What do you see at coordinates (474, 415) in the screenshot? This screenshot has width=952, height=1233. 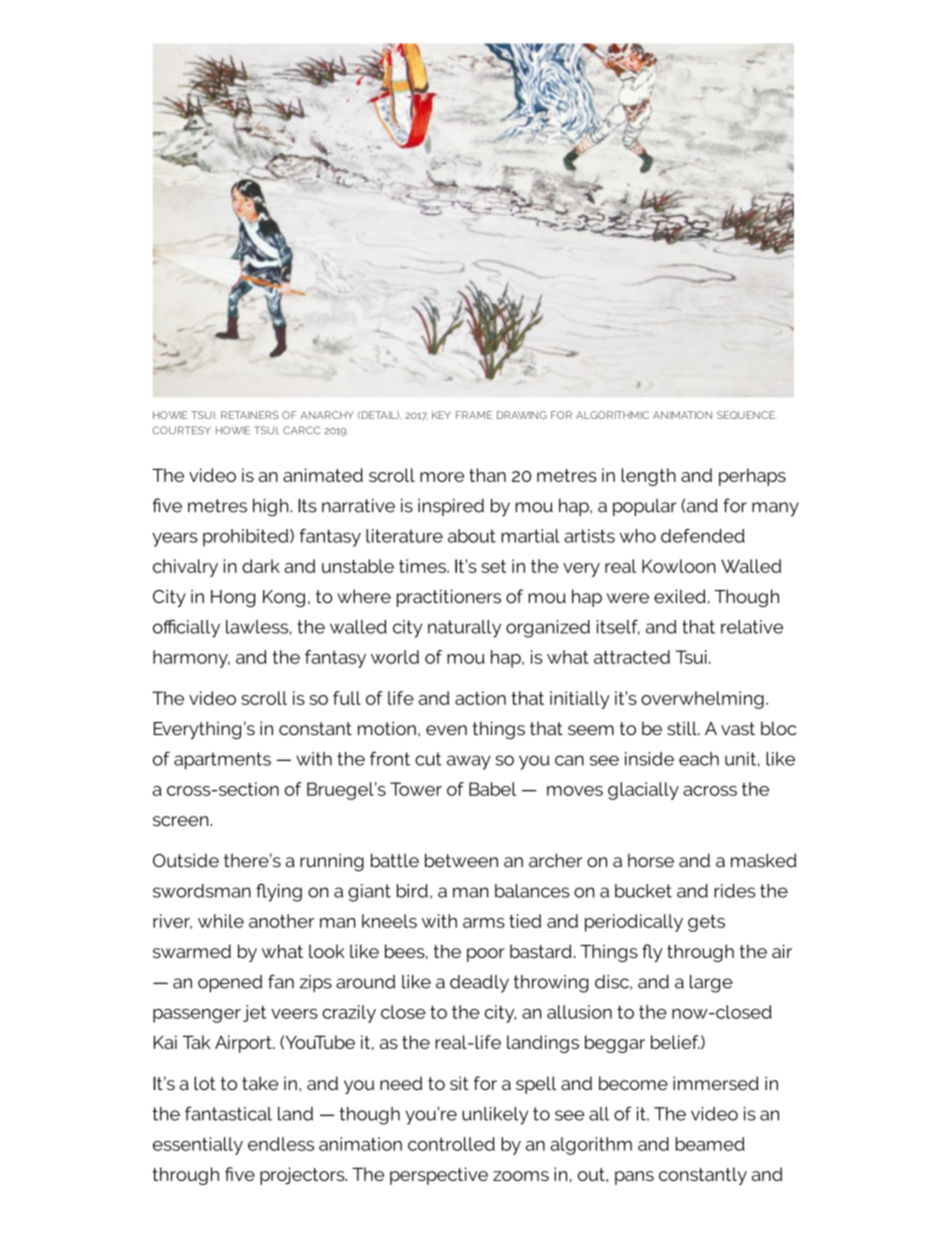 I see `FRAME` at bounding box center [474, 415].
